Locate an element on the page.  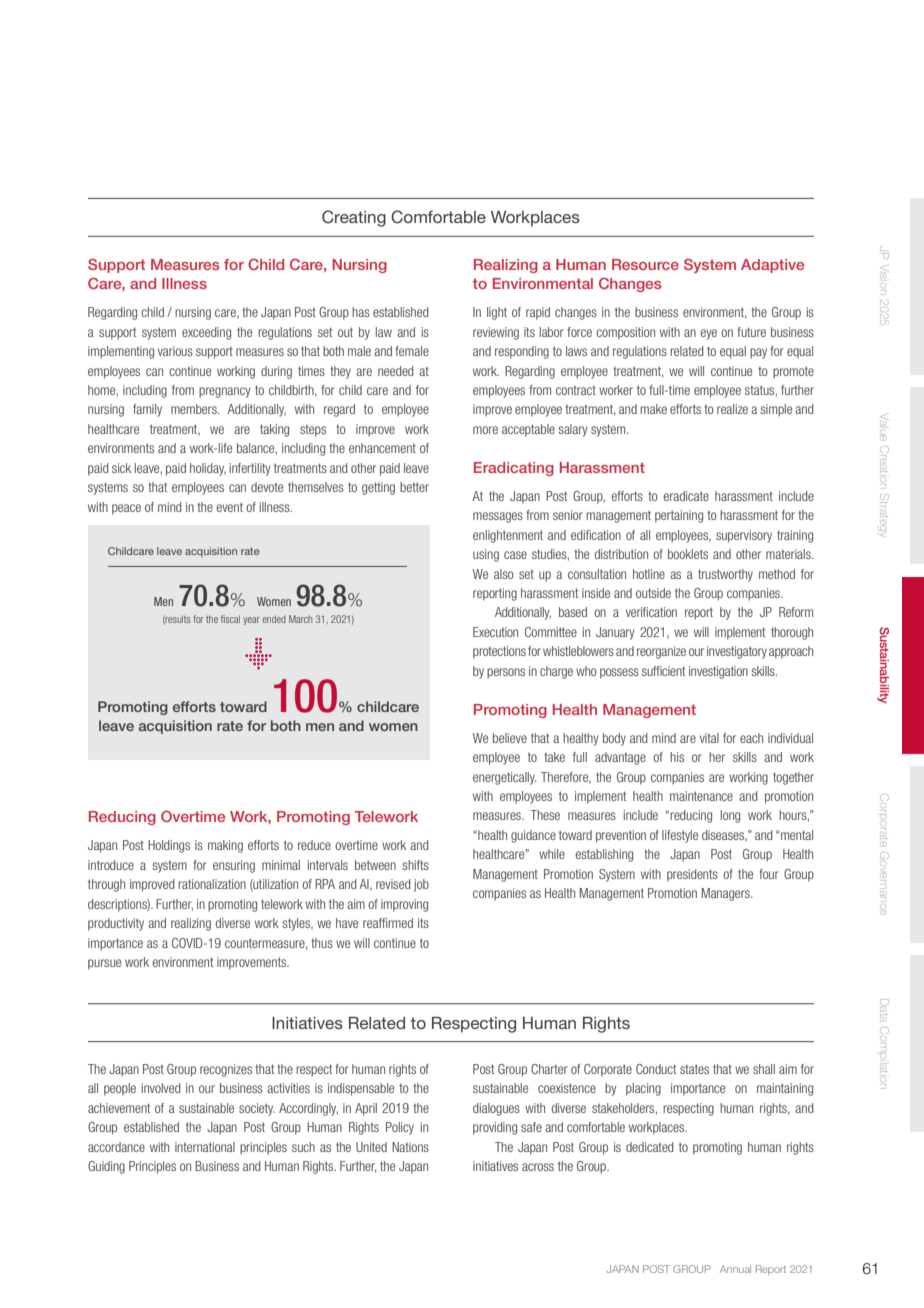
holiday is located at coordinates (208, 469).
